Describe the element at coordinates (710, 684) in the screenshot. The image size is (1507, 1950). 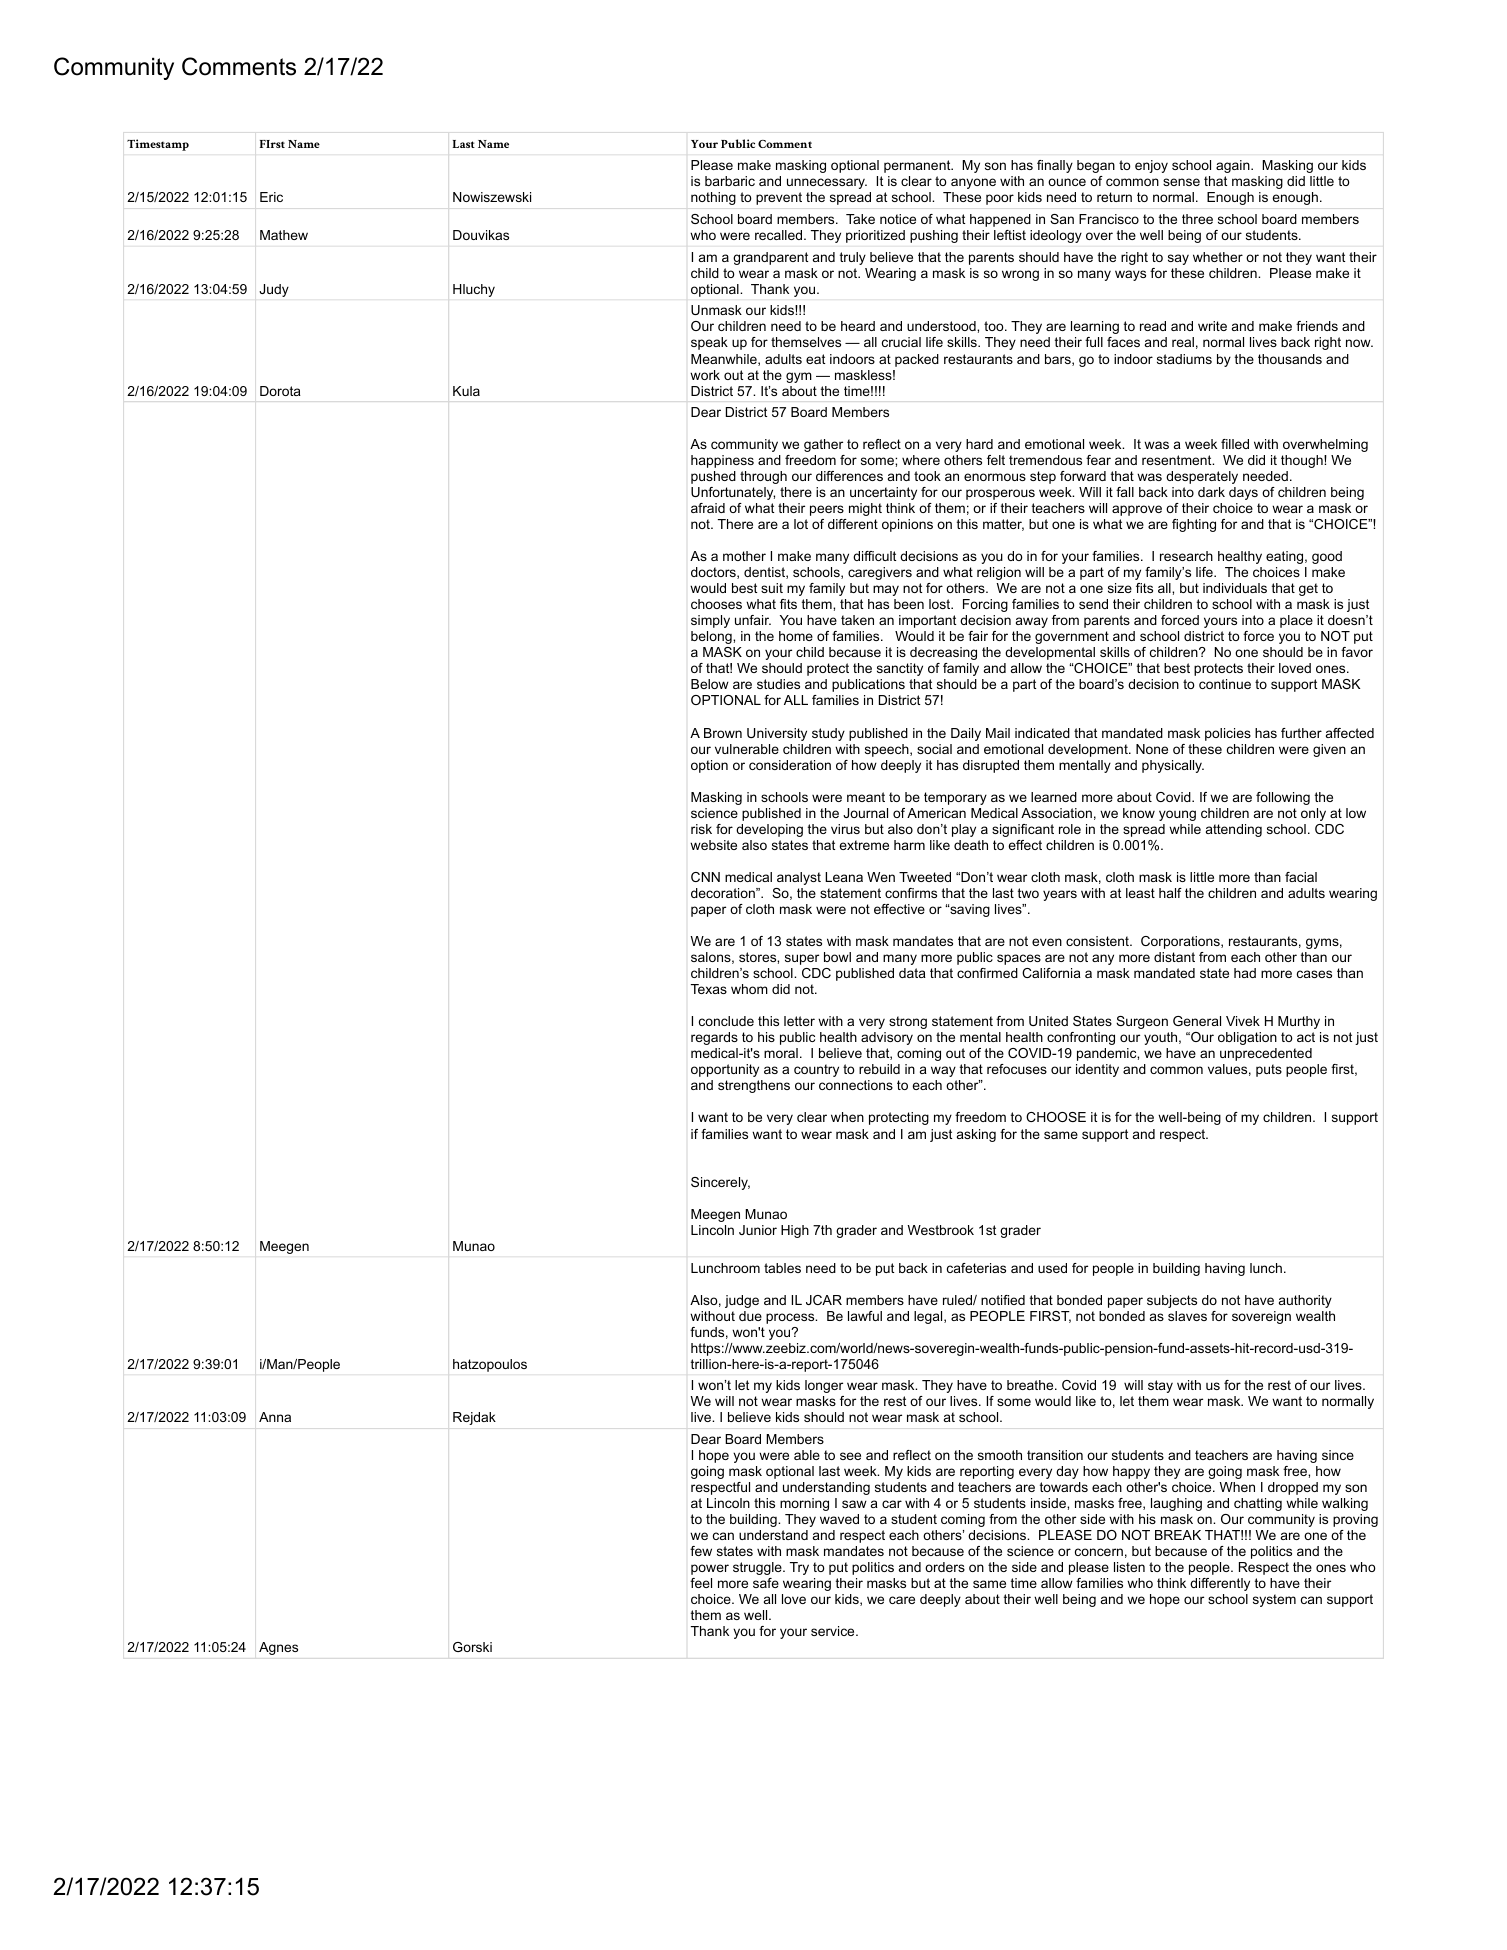
I see `Below` at that location.
